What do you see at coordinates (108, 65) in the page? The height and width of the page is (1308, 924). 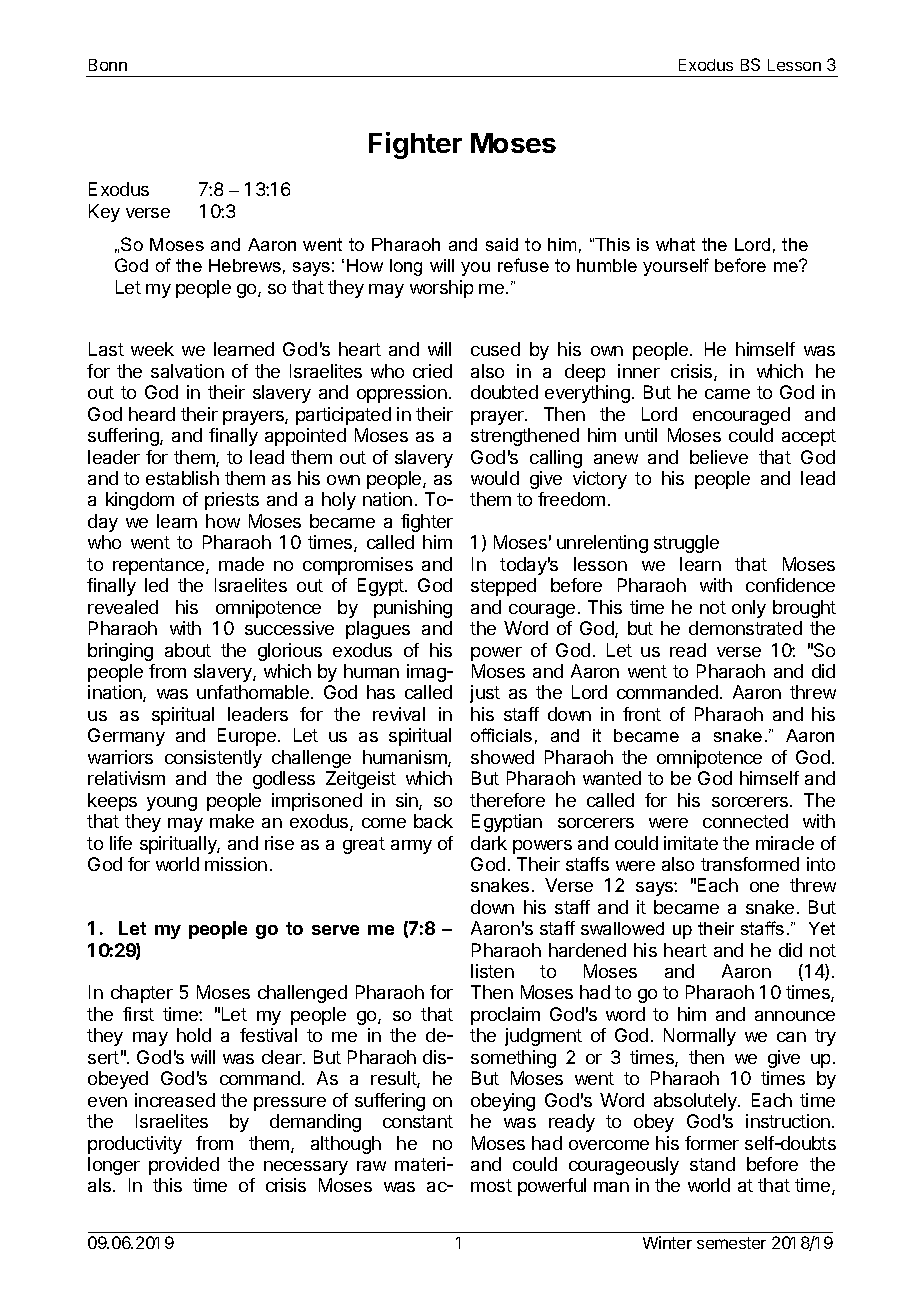 I see `Bonn` at bounding box center [108, 65].
